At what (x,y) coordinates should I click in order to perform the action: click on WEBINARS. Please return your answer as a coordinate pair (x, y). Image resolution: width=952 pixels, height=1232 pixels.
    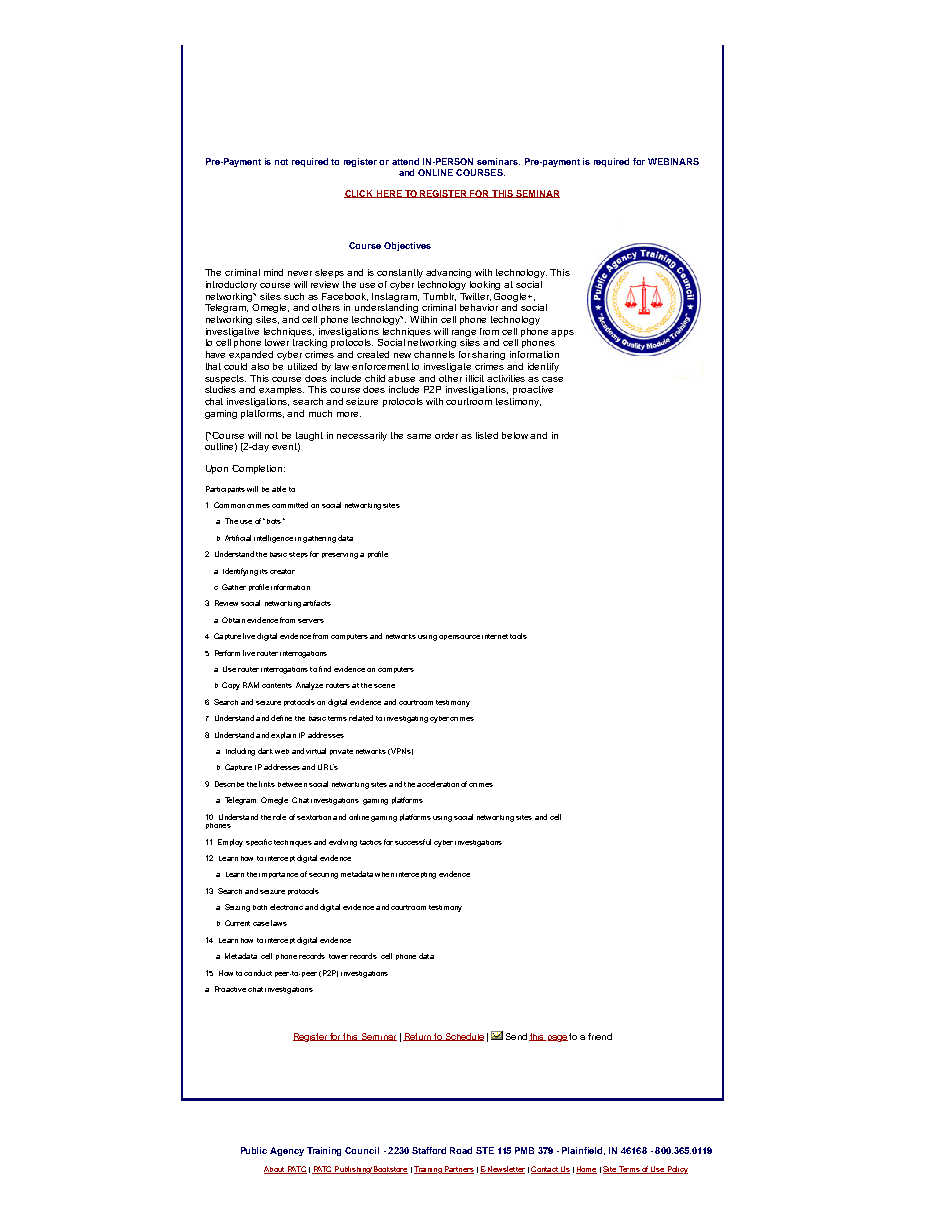
    Looking at the image, I should click on (673, 161).
